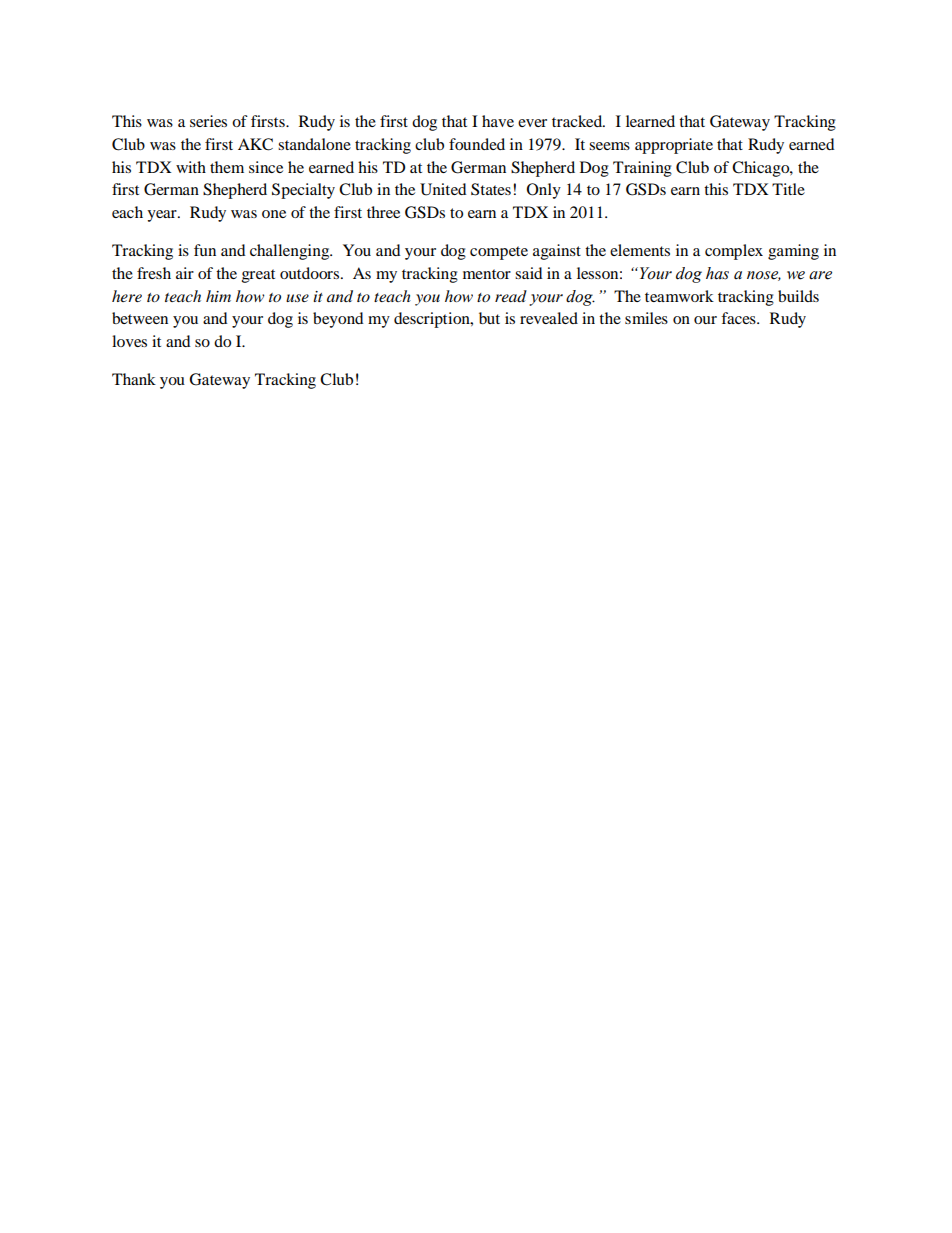  I want to click on Thank, so click(134, 379).
